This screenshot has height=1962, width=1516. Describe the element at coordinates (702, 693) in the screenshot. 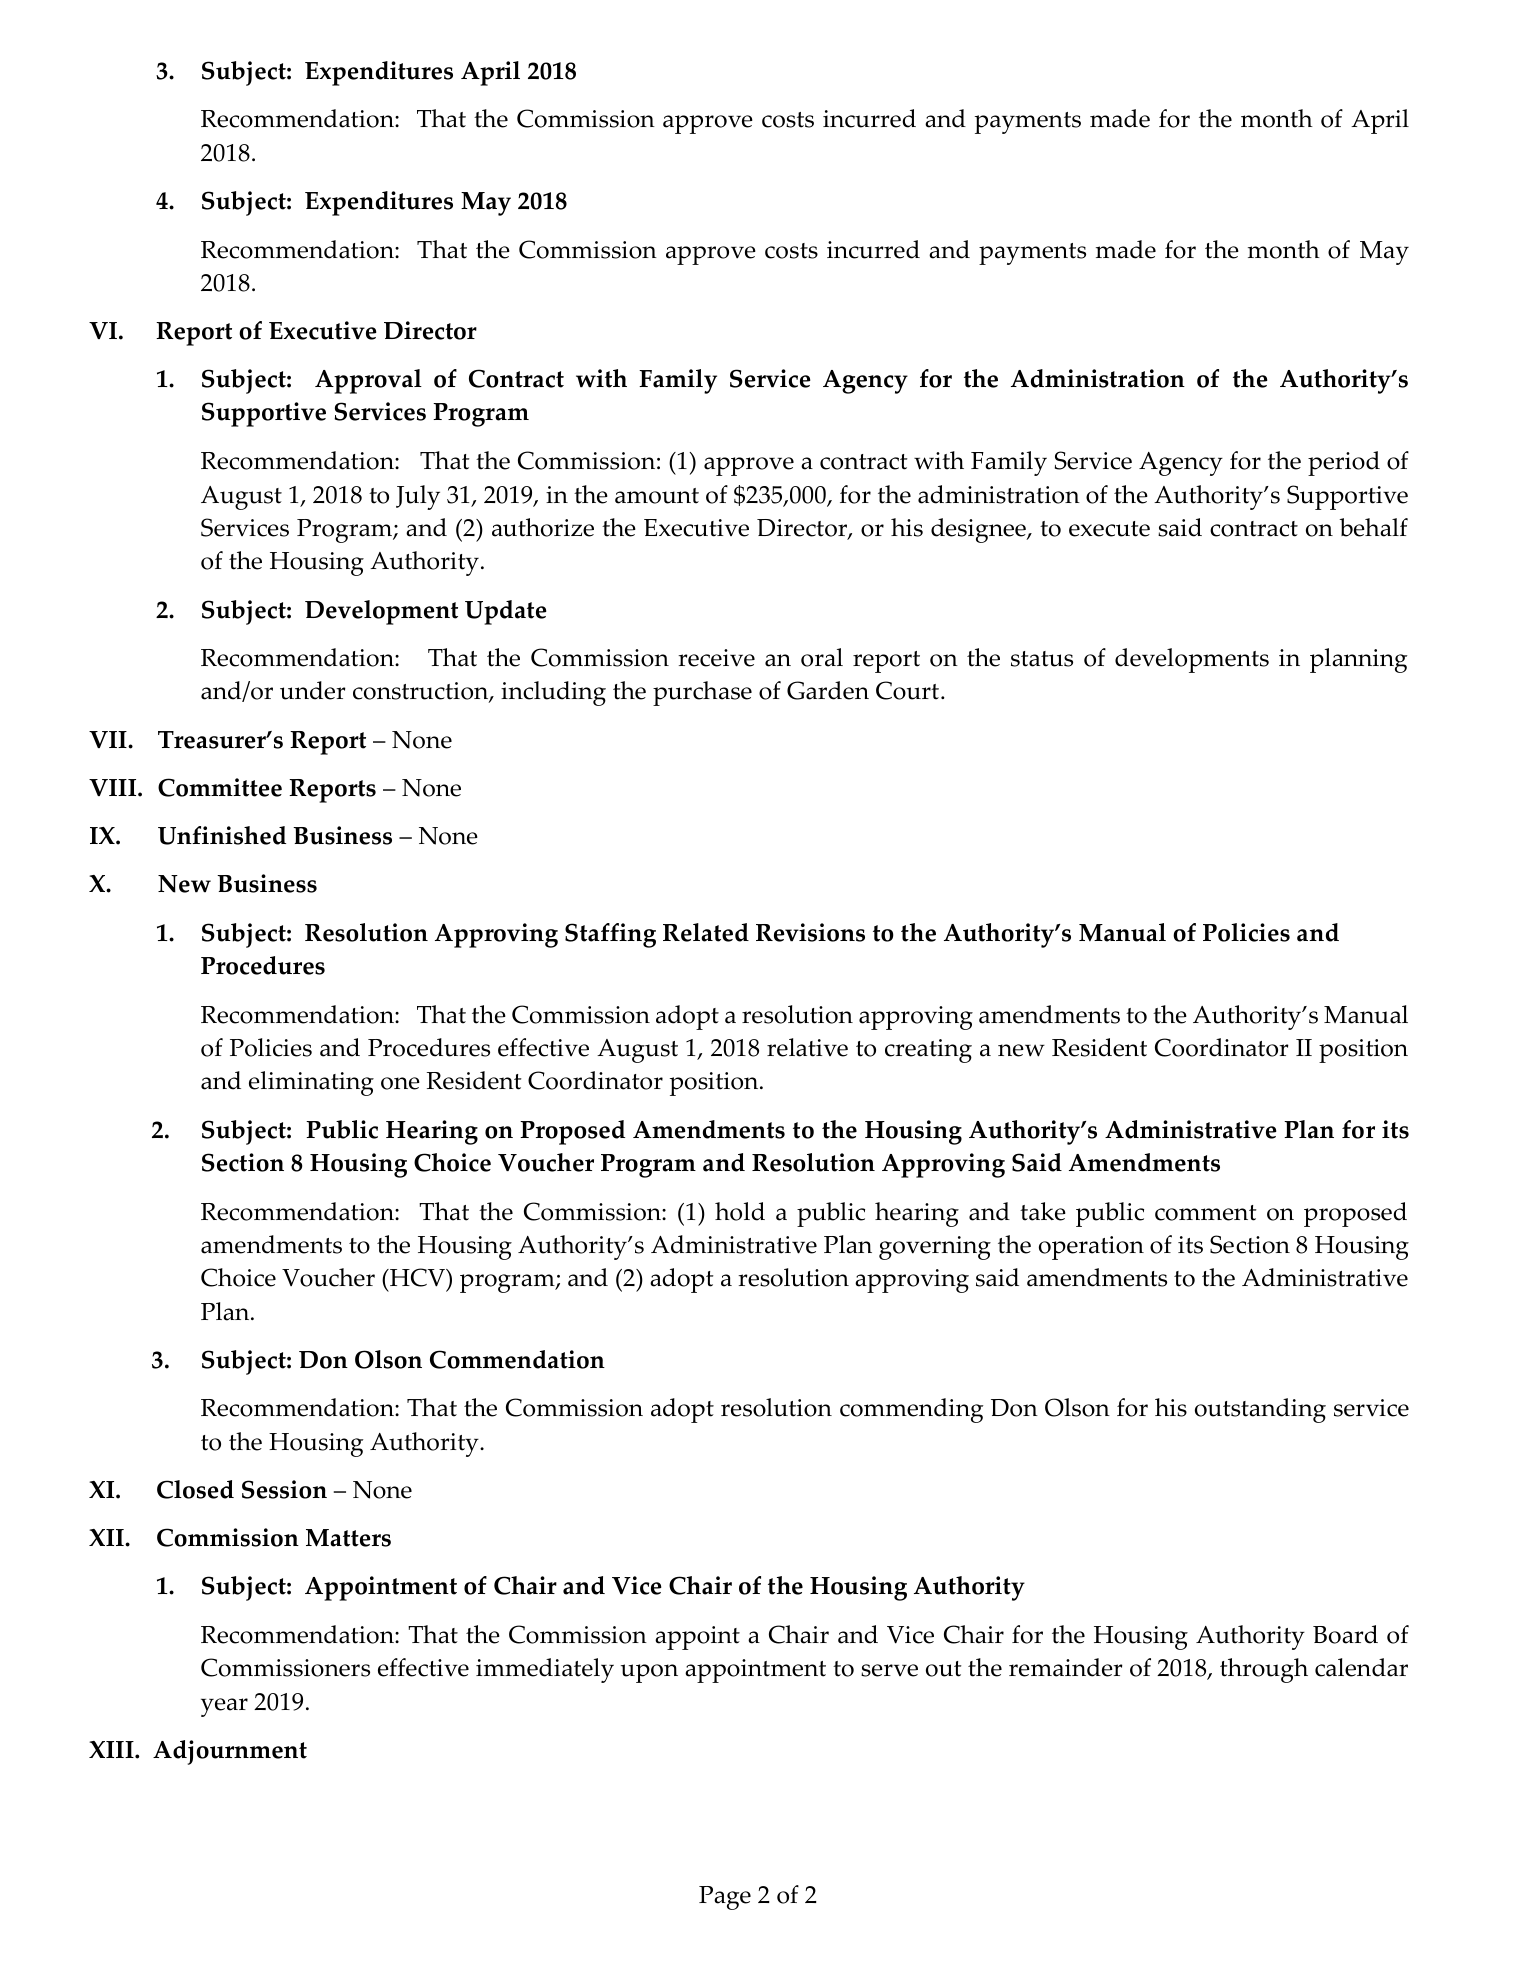

I see `purchase` at that location.
